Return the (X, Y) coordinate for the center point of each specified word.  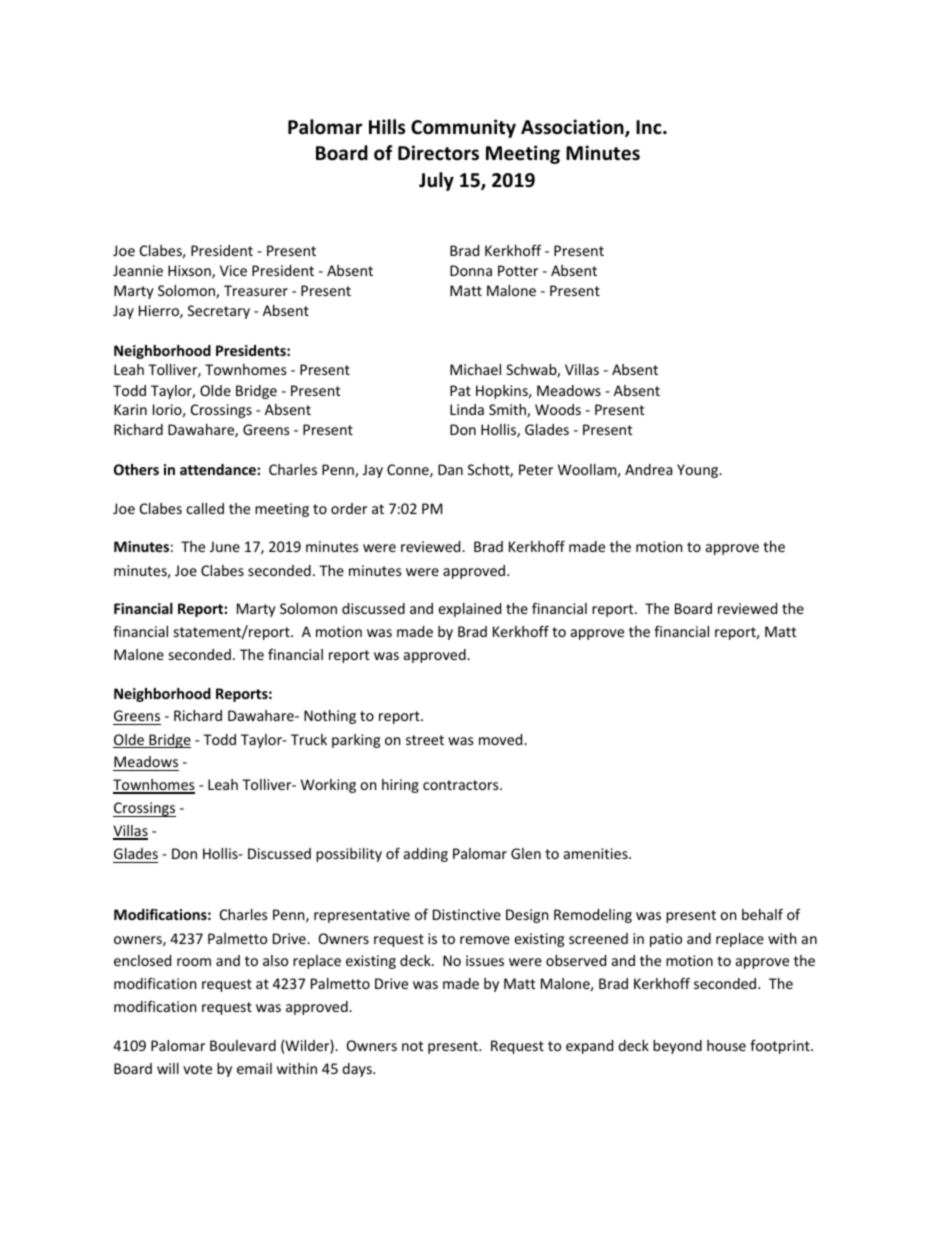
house (726, 1045)
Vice (233, 270)
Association (573, 128)
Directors (438, 153)
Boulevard (243, 1045)
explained (469, 610)
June (225, 546)
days (358, 1070)
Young (699, 471)
